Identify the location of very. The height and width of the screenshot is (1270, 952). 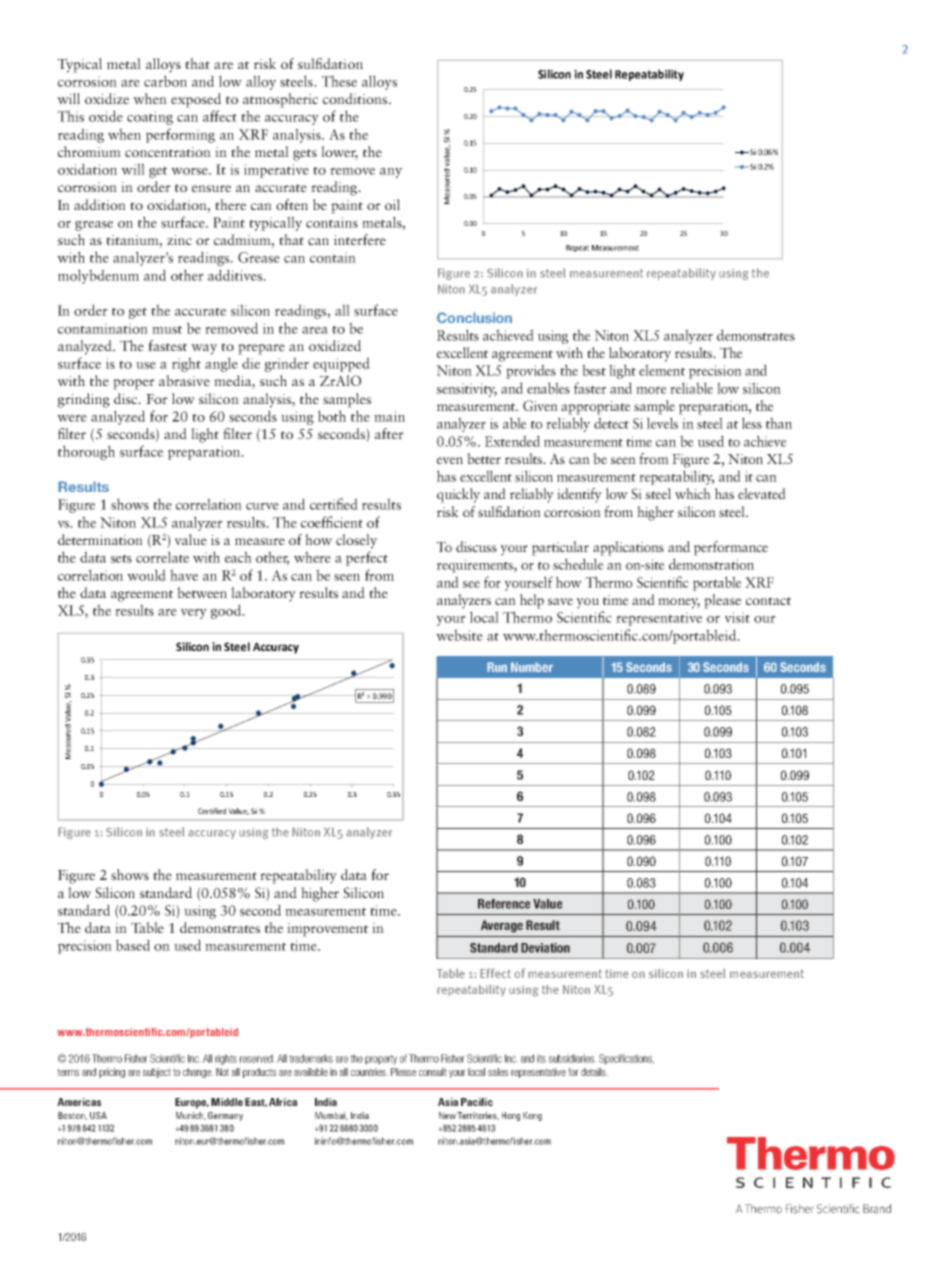
(194, 614).
